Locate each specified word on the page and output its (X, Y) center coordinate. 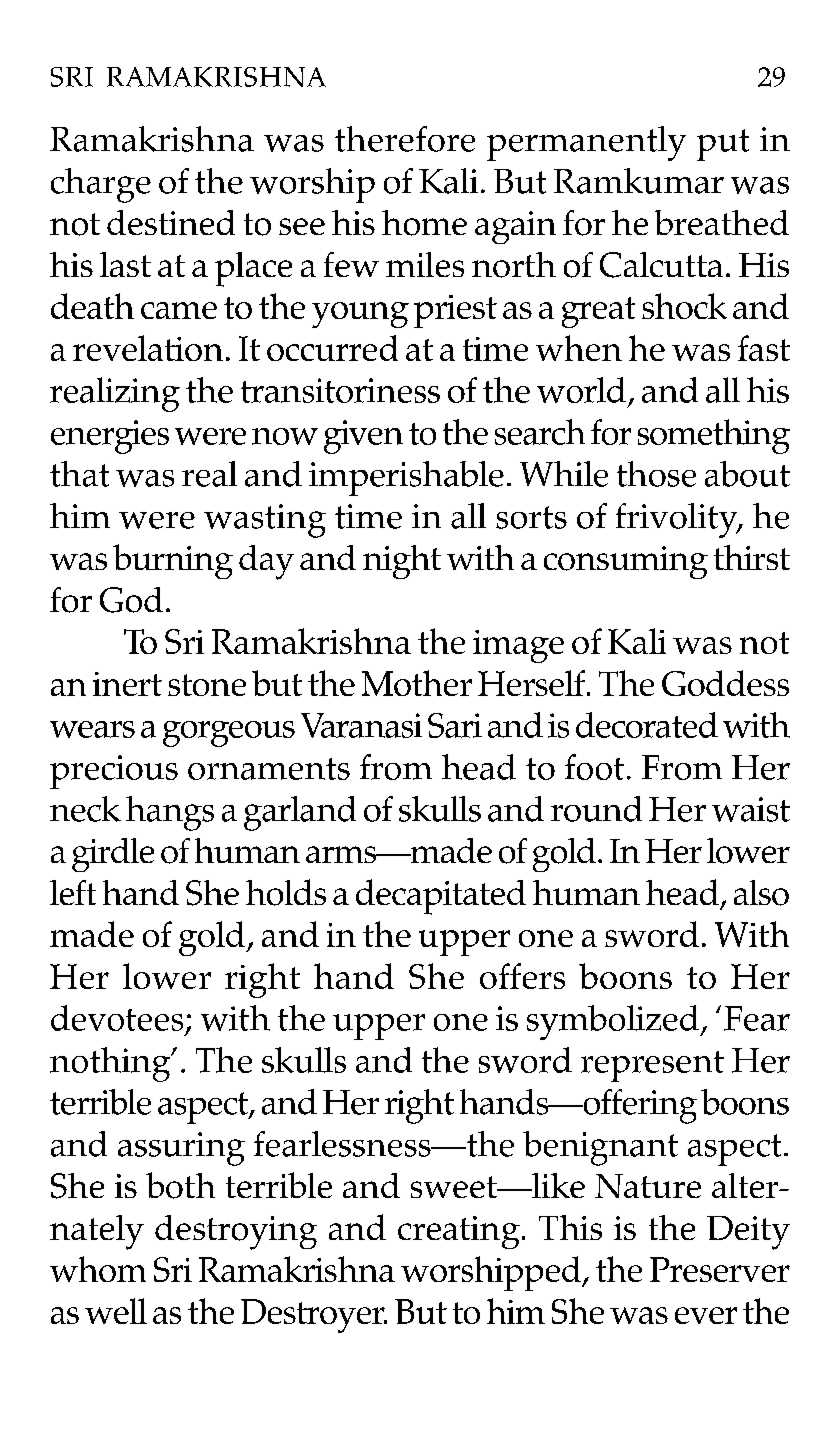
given (363, 437)
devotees (117, 1018)
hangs (170, 813)
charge (101, 185)
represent (652, 1066)
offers (522, 976)
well (116, 1311)
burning (173, 561)
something (714, 436)
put (723, 145)
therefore (405, 139)
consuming (626, 562)
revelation (148, 348)
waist (751, 809)
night (402, 562)
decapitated (441, 897)
